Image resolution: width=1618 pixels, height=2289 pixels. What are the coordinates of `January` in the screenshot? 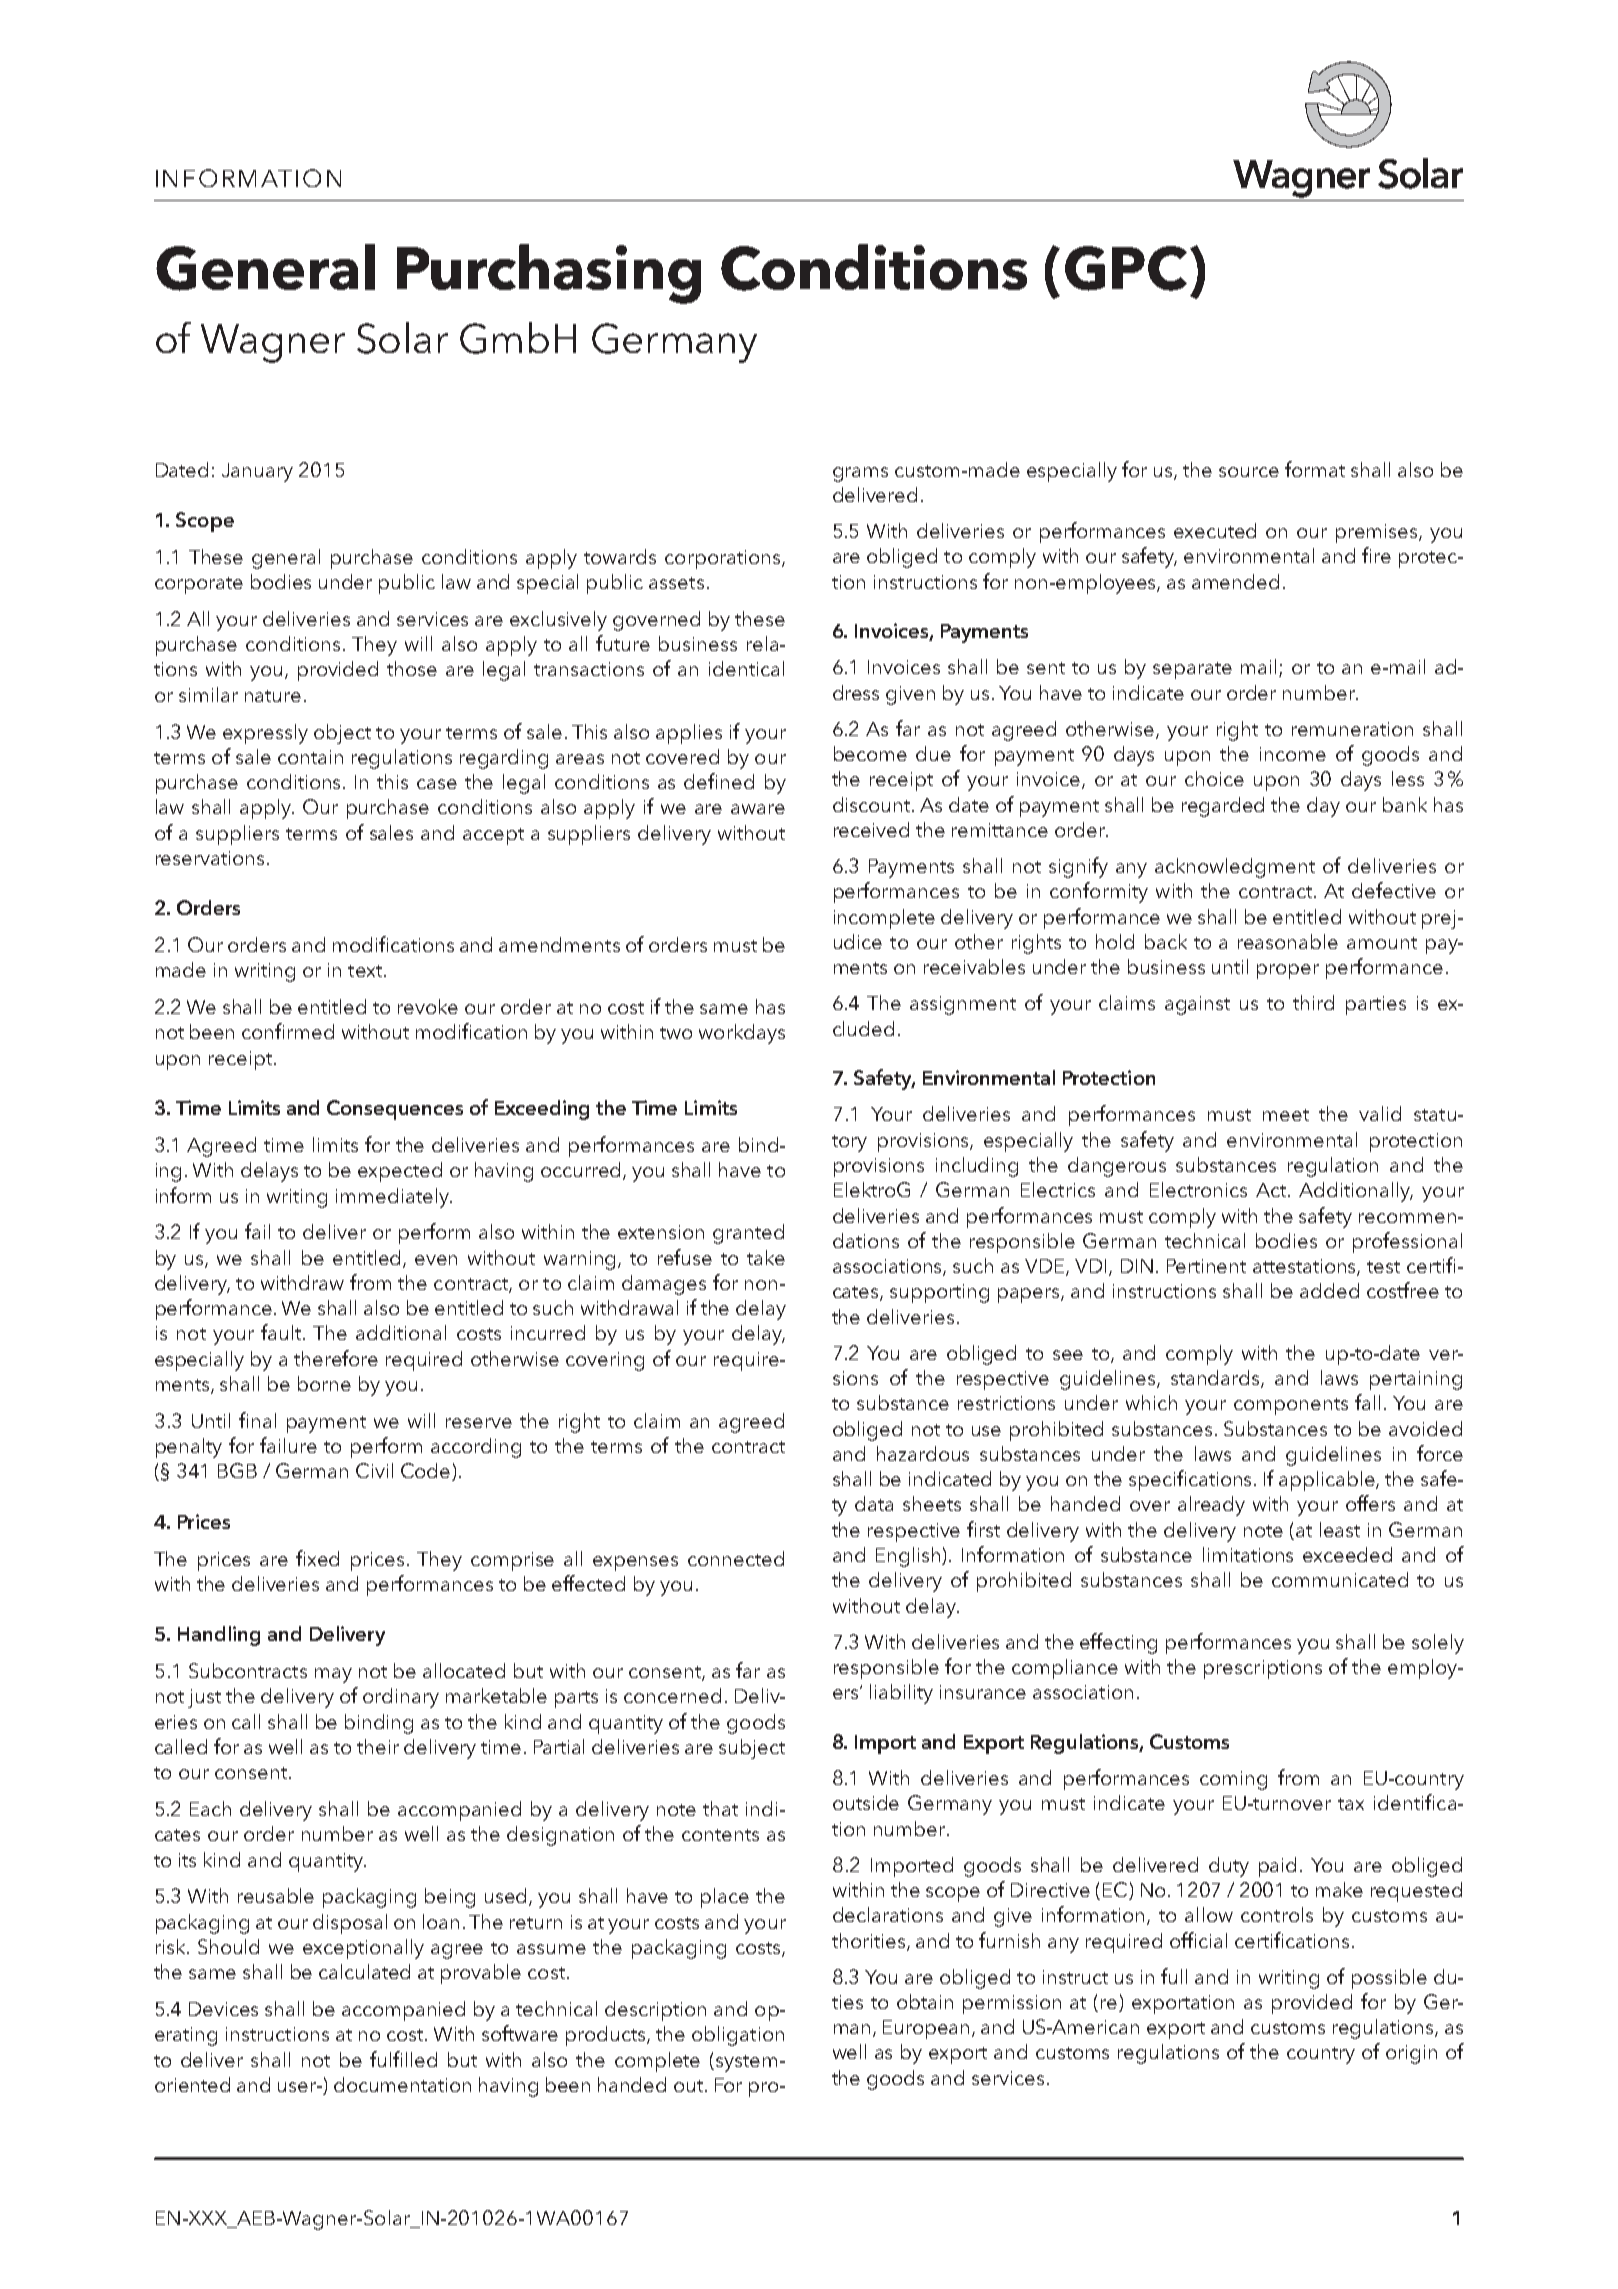 It's located at (257, 472).
